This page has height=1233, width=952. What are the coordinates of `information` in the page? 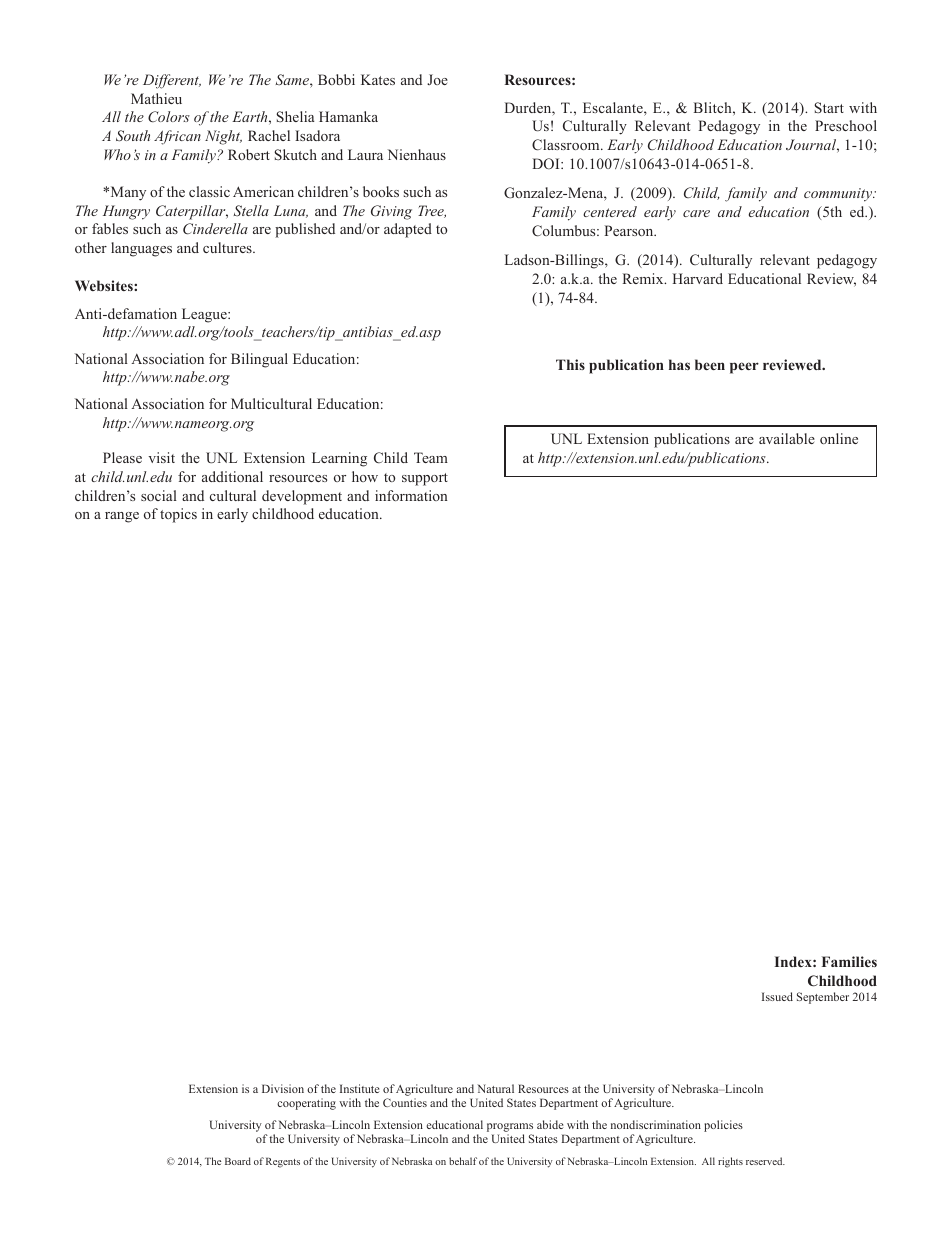 It's located at (411, 495).
